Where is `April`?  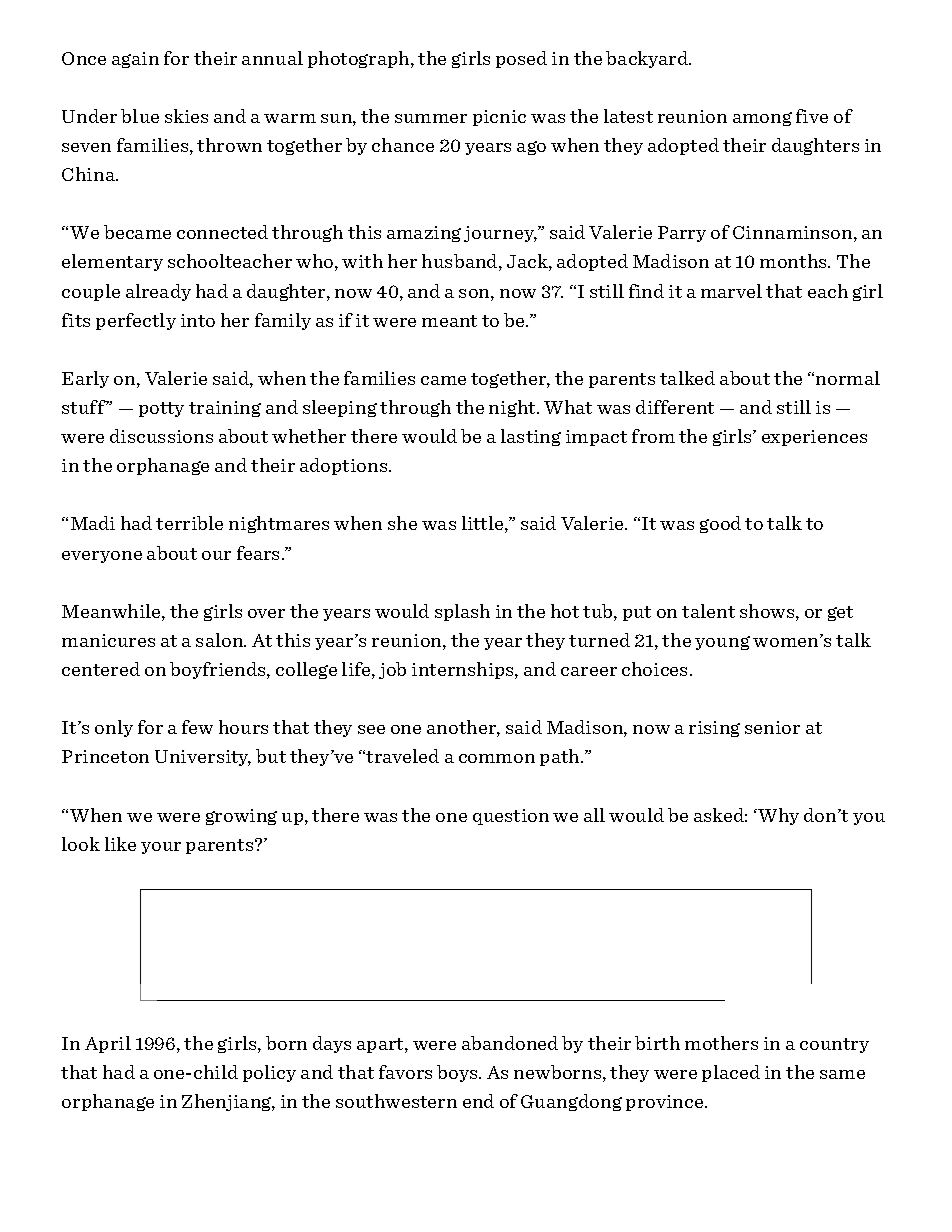 April is located at coordinates (108, 1044).
